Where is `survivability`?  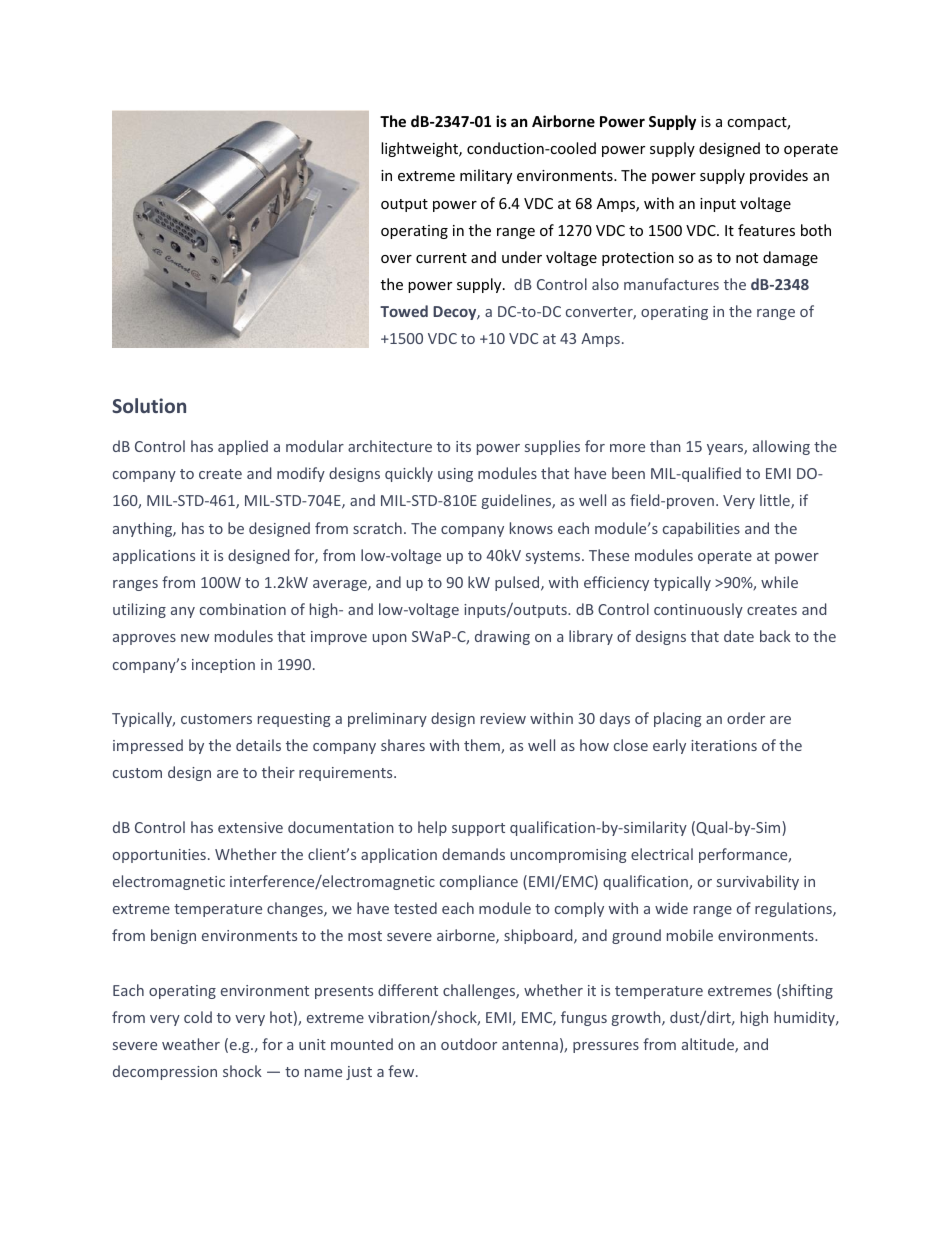 survivability is located at coordinates (758, 882).
